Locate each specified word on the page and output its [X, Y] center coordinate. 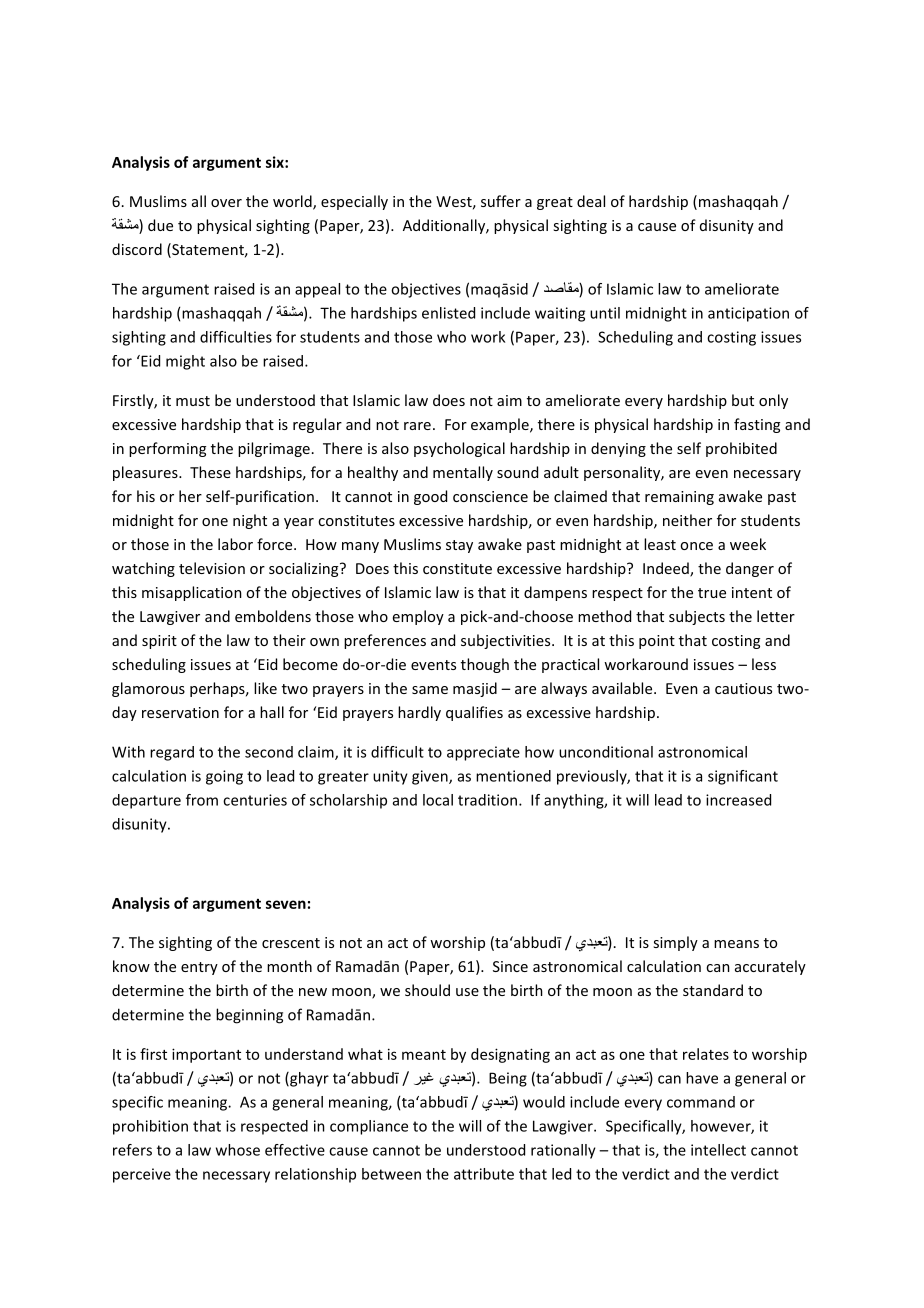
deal [591, 201]
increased [738, 800]
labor [235, 544]
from [202, 800]
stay [459, 546]
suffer [501, 201]
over [226, 203]
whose [238, 1150]
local [438, 800]
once [696, 546]
